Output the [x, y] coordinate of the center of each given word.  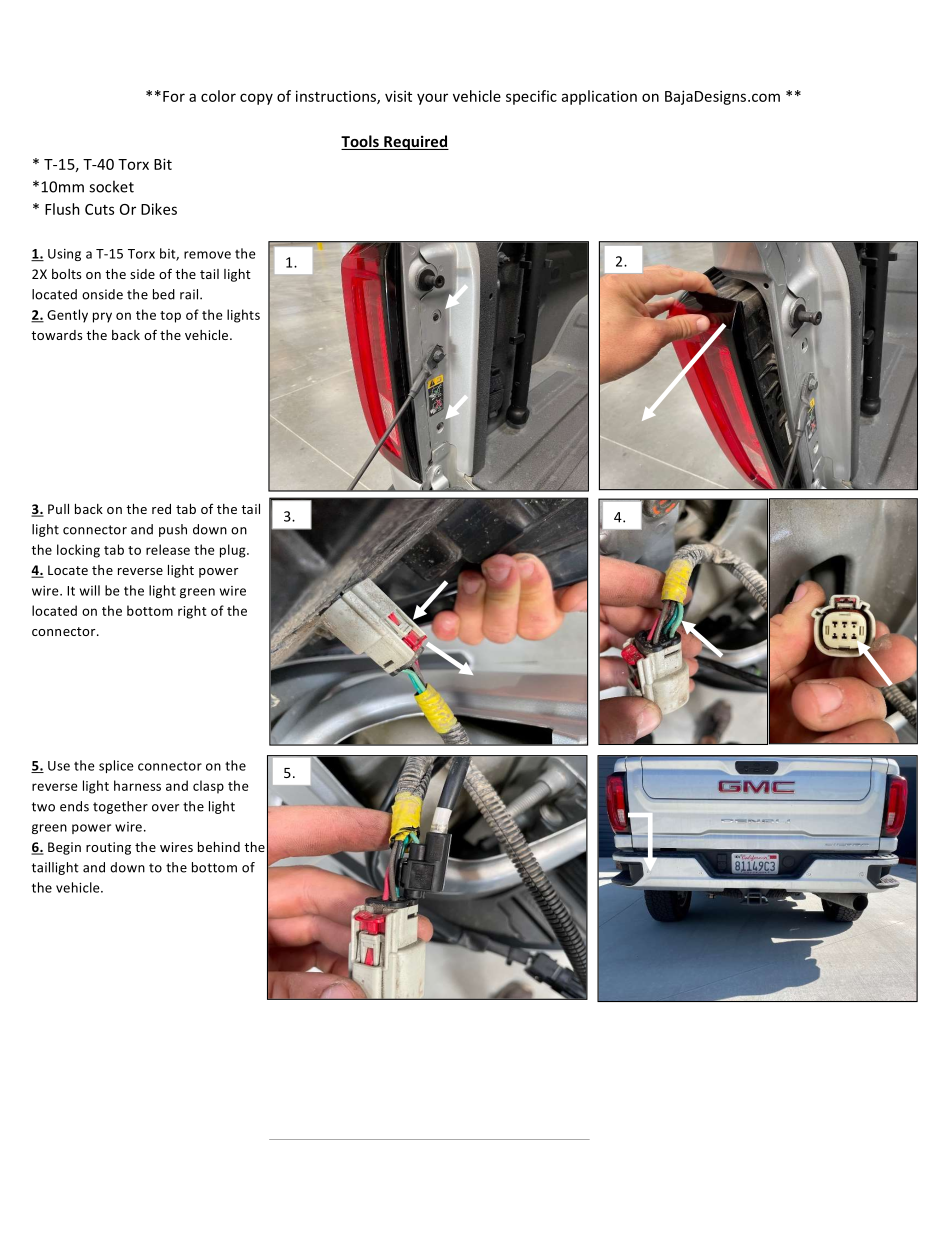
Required [415, 142]
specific [531, 97]
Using [64, 255]
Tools [361, 142]
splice [116, 766]
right [192, 612]
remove [207, 255]
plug [234, 551]
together [120, 807]
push [173, 530]
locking [78, 551]
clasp [208, 787]
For [174, 96]
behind [219, 847]
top [170, 317]
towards [56, 335]
